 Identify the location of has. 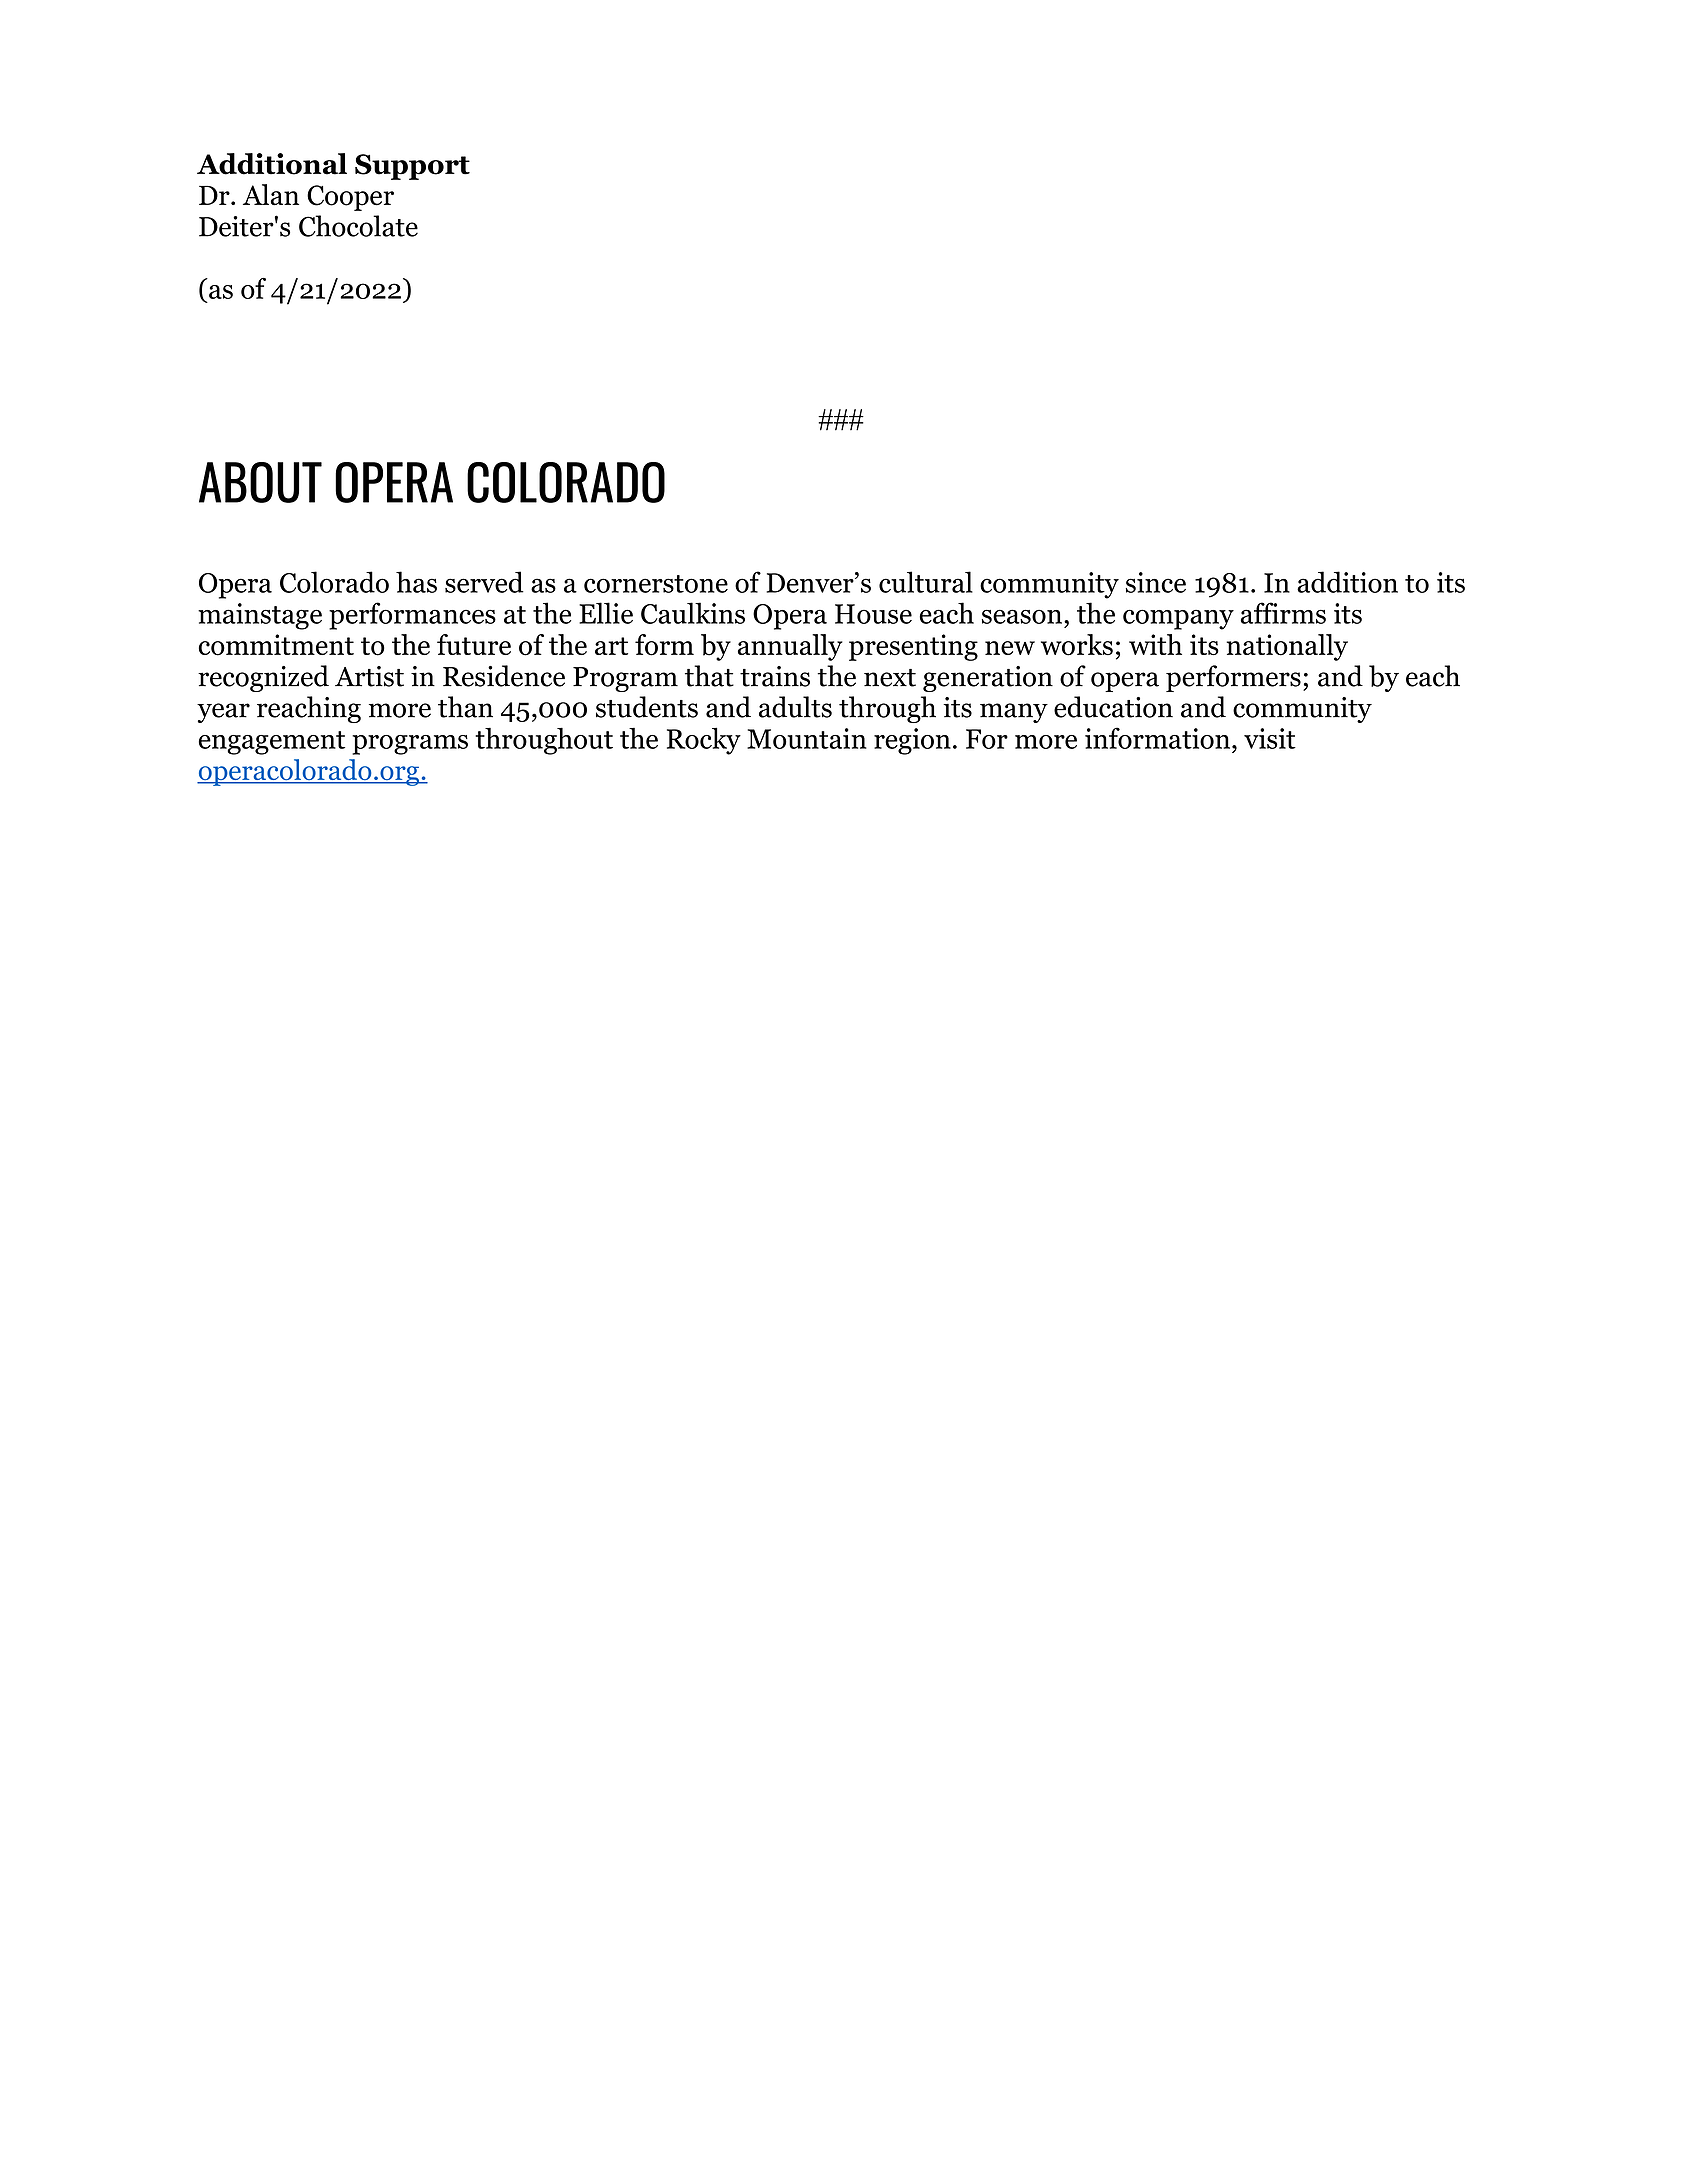
(416, 582).
